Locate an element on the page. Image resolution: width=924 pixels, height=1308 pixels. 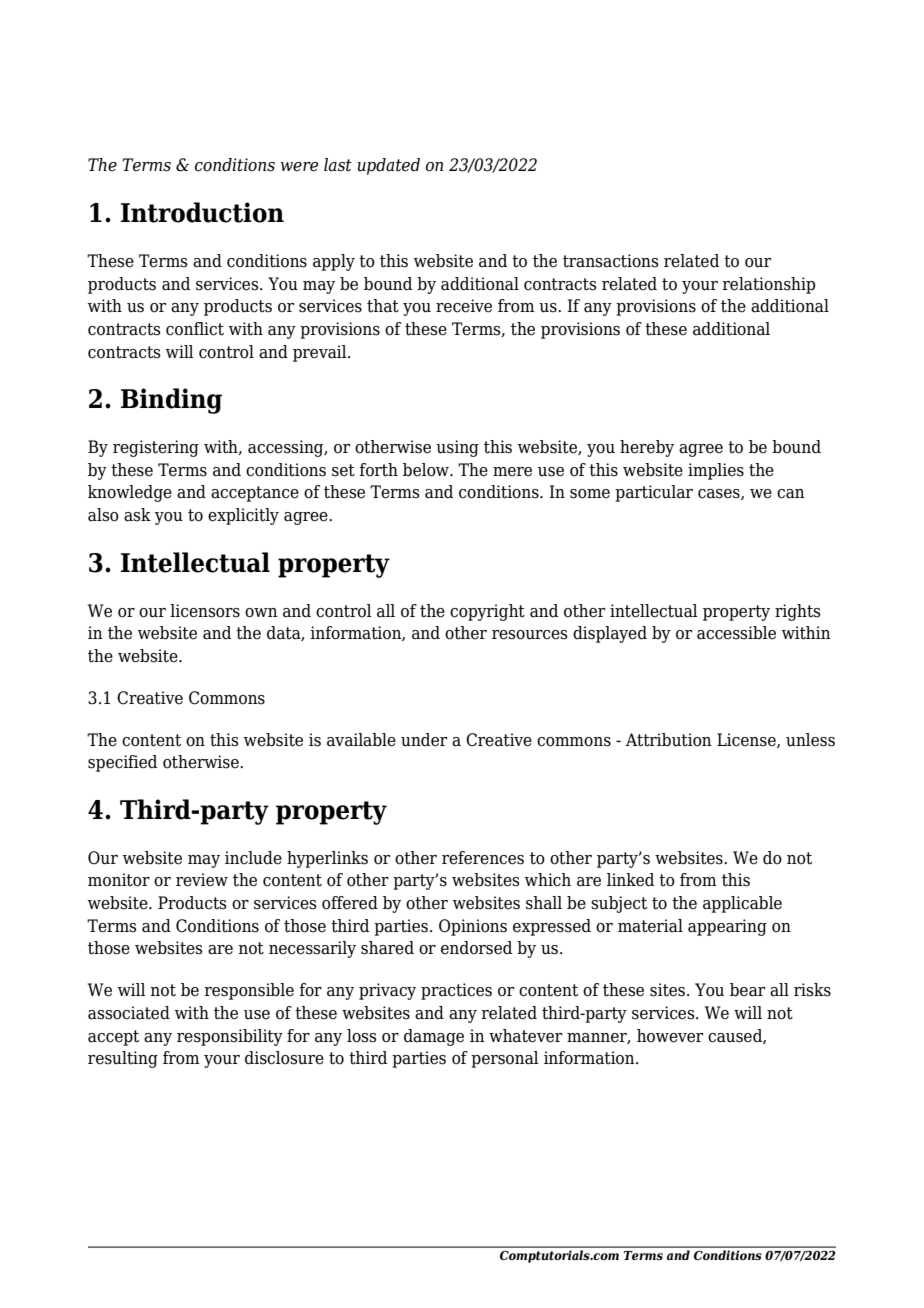
relationship is located at coordinates (768, 285).
